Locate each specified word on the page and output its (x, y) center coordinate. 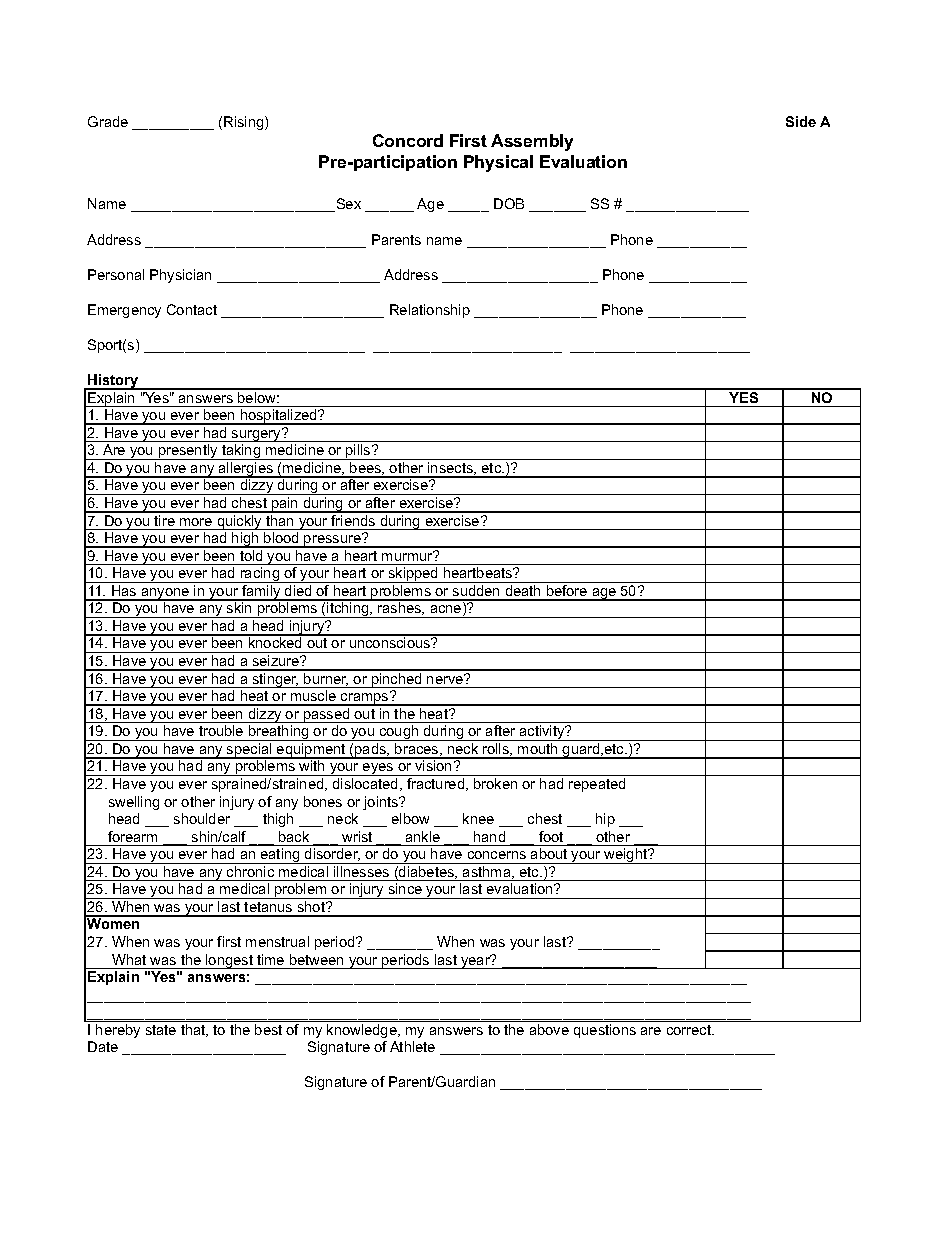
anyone (166, 594)
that (194, 1030)
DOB (509, 203)
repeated (597, 785)
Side (801, 121)
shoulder (202, 818)
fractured (437, 784)
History (113, 382)
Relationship (430, 311)
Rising (245, 123)
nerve (446, 679)
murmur (408, 556)
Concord (408, 140)
